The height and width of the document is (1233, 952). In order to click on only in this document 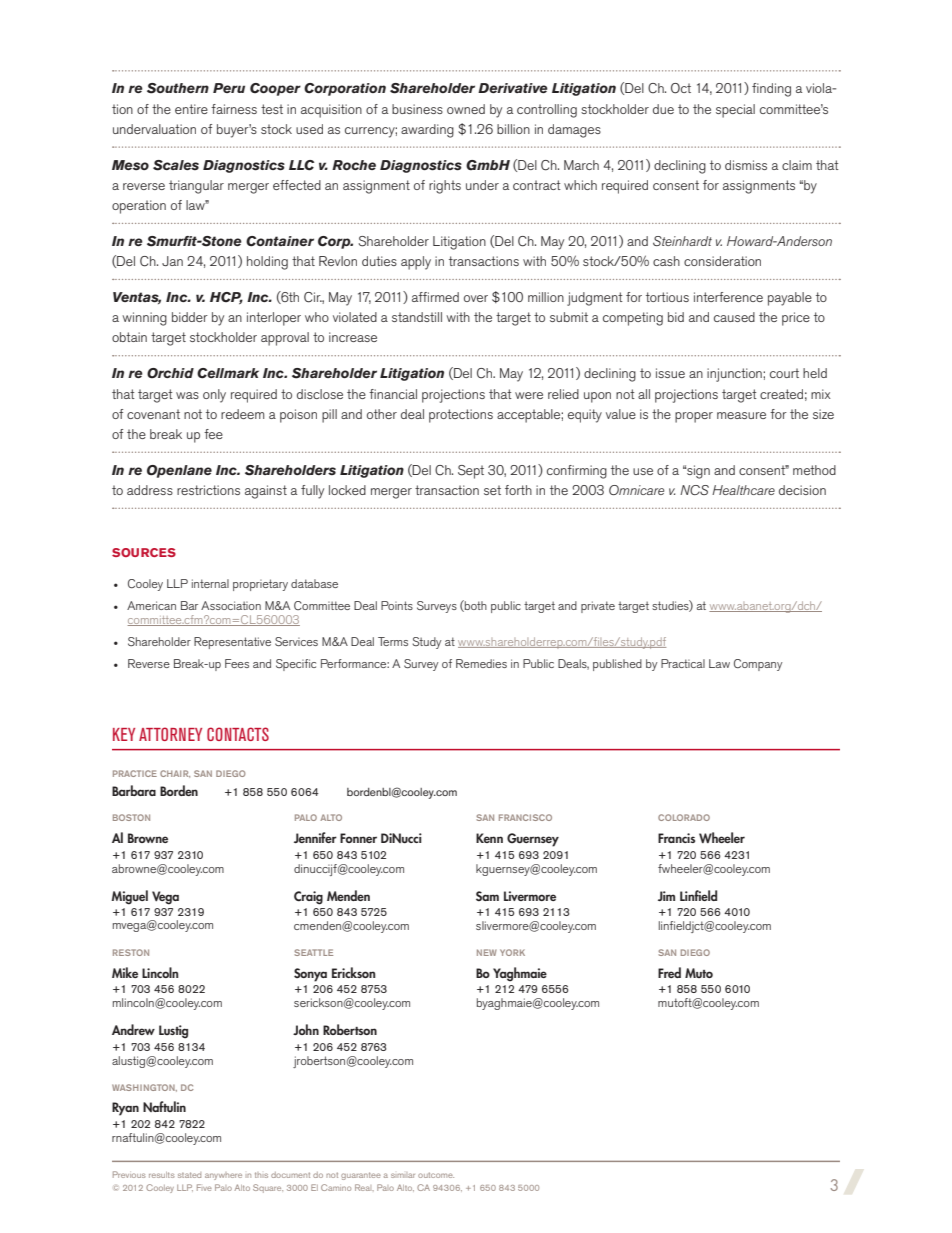, I will do `click(214, 396)`.
